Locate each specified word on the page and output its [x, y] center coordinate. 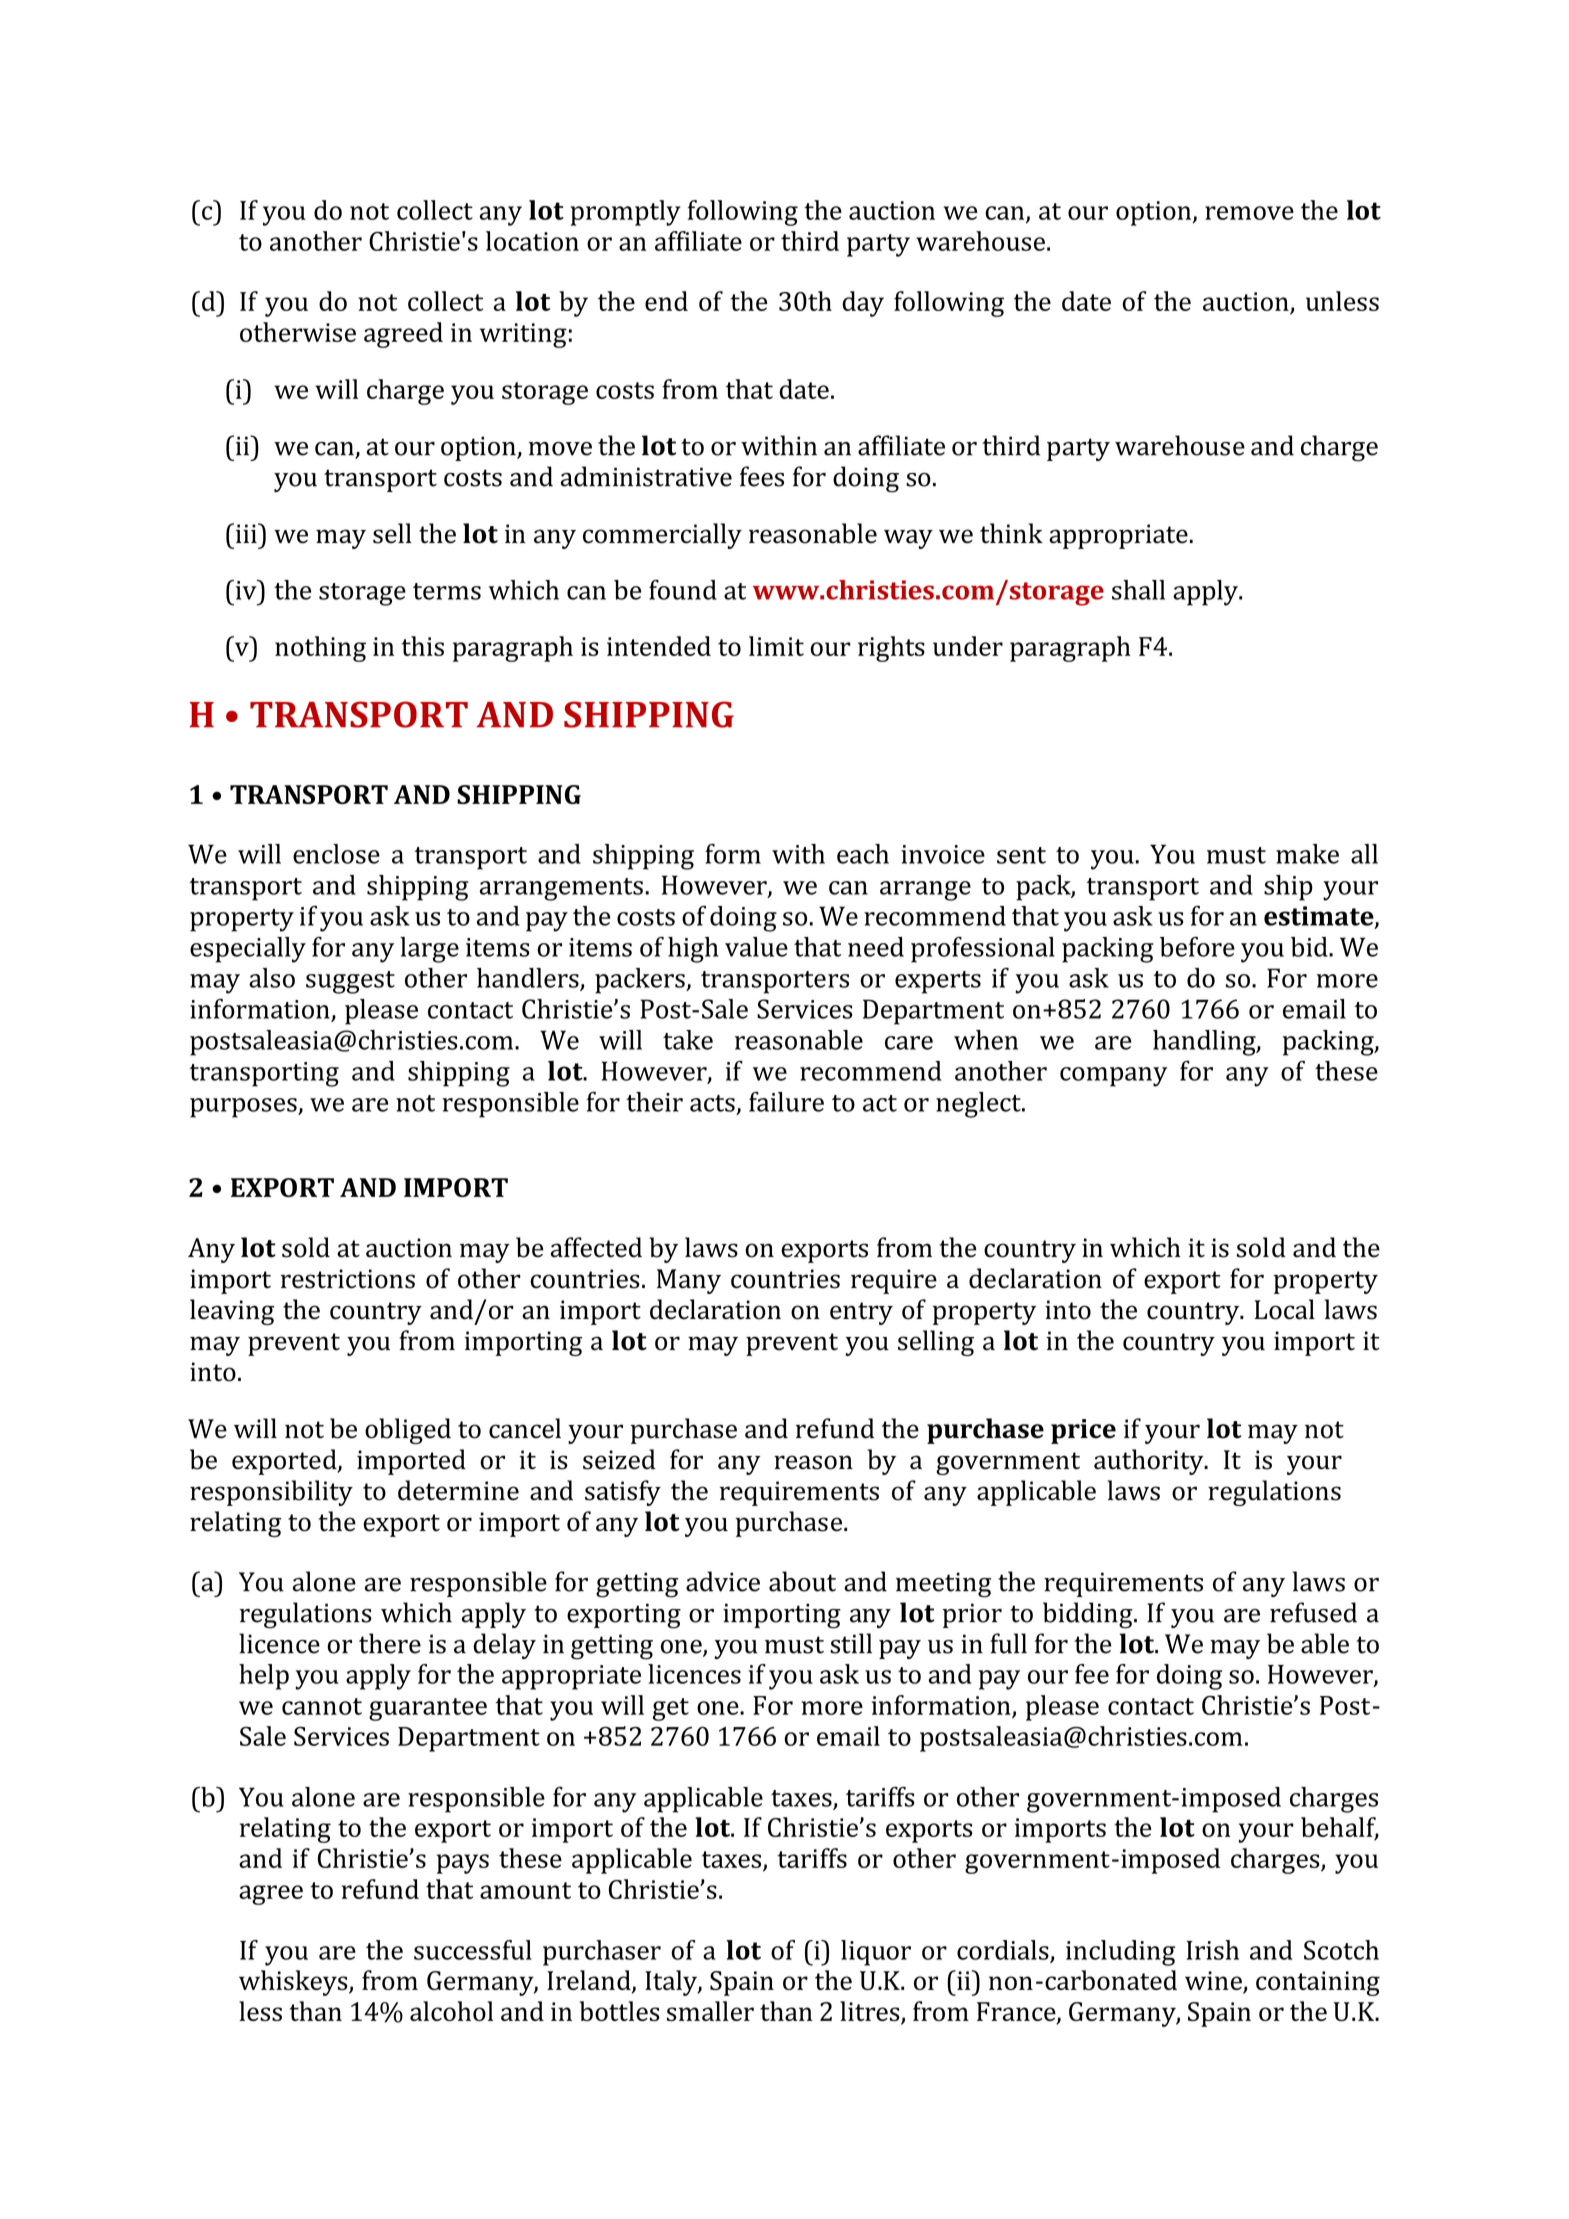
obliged [408, 1431]
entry [861, 1313]
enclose [336, 854]
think [1011, 533]
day [863, 304]
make [1307, 854]
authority [1150, 1462]
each [863, 854]
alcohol [451, 2011]
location [532, 241]
